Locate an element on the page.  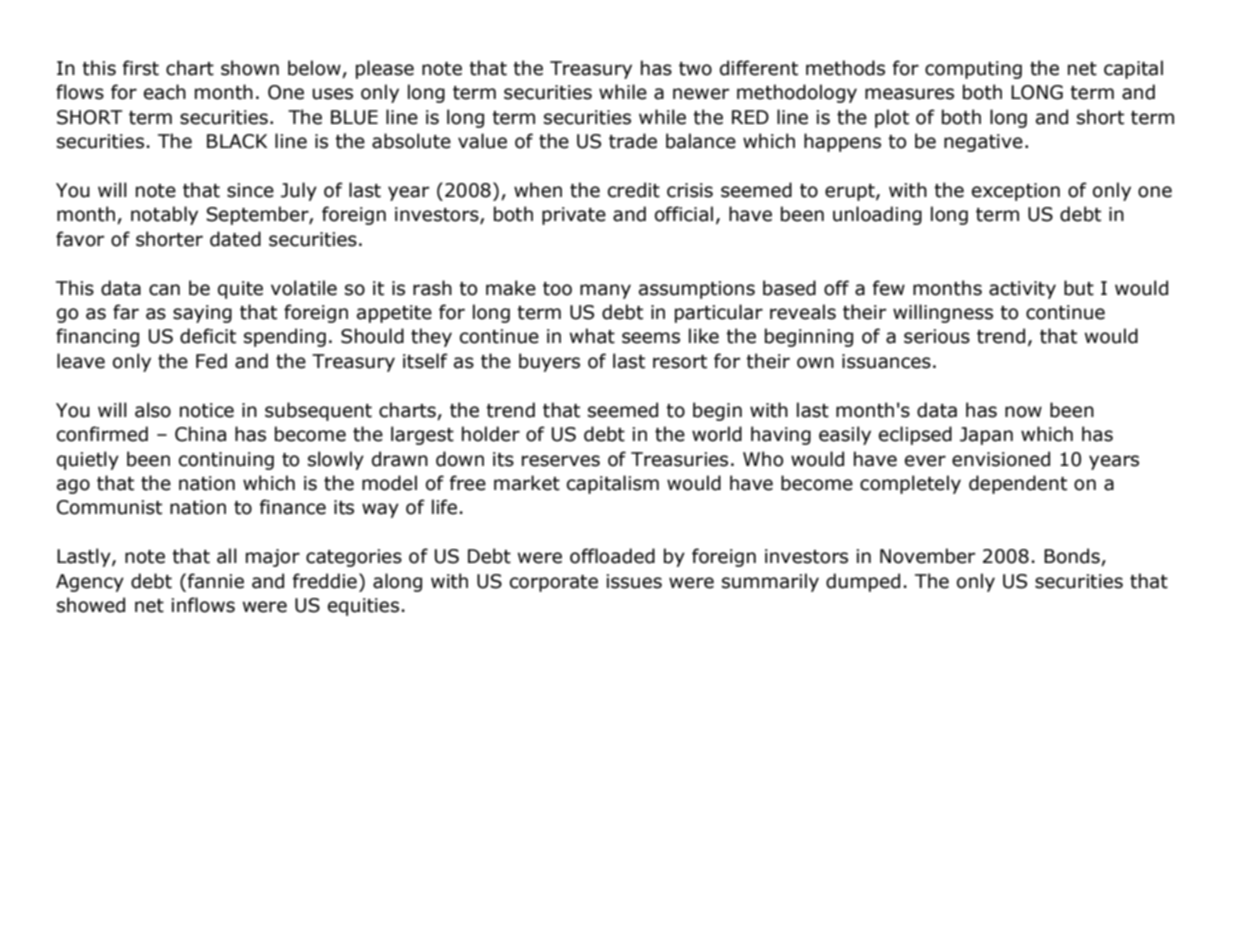
corporate is located at coordinates (554, 583).
